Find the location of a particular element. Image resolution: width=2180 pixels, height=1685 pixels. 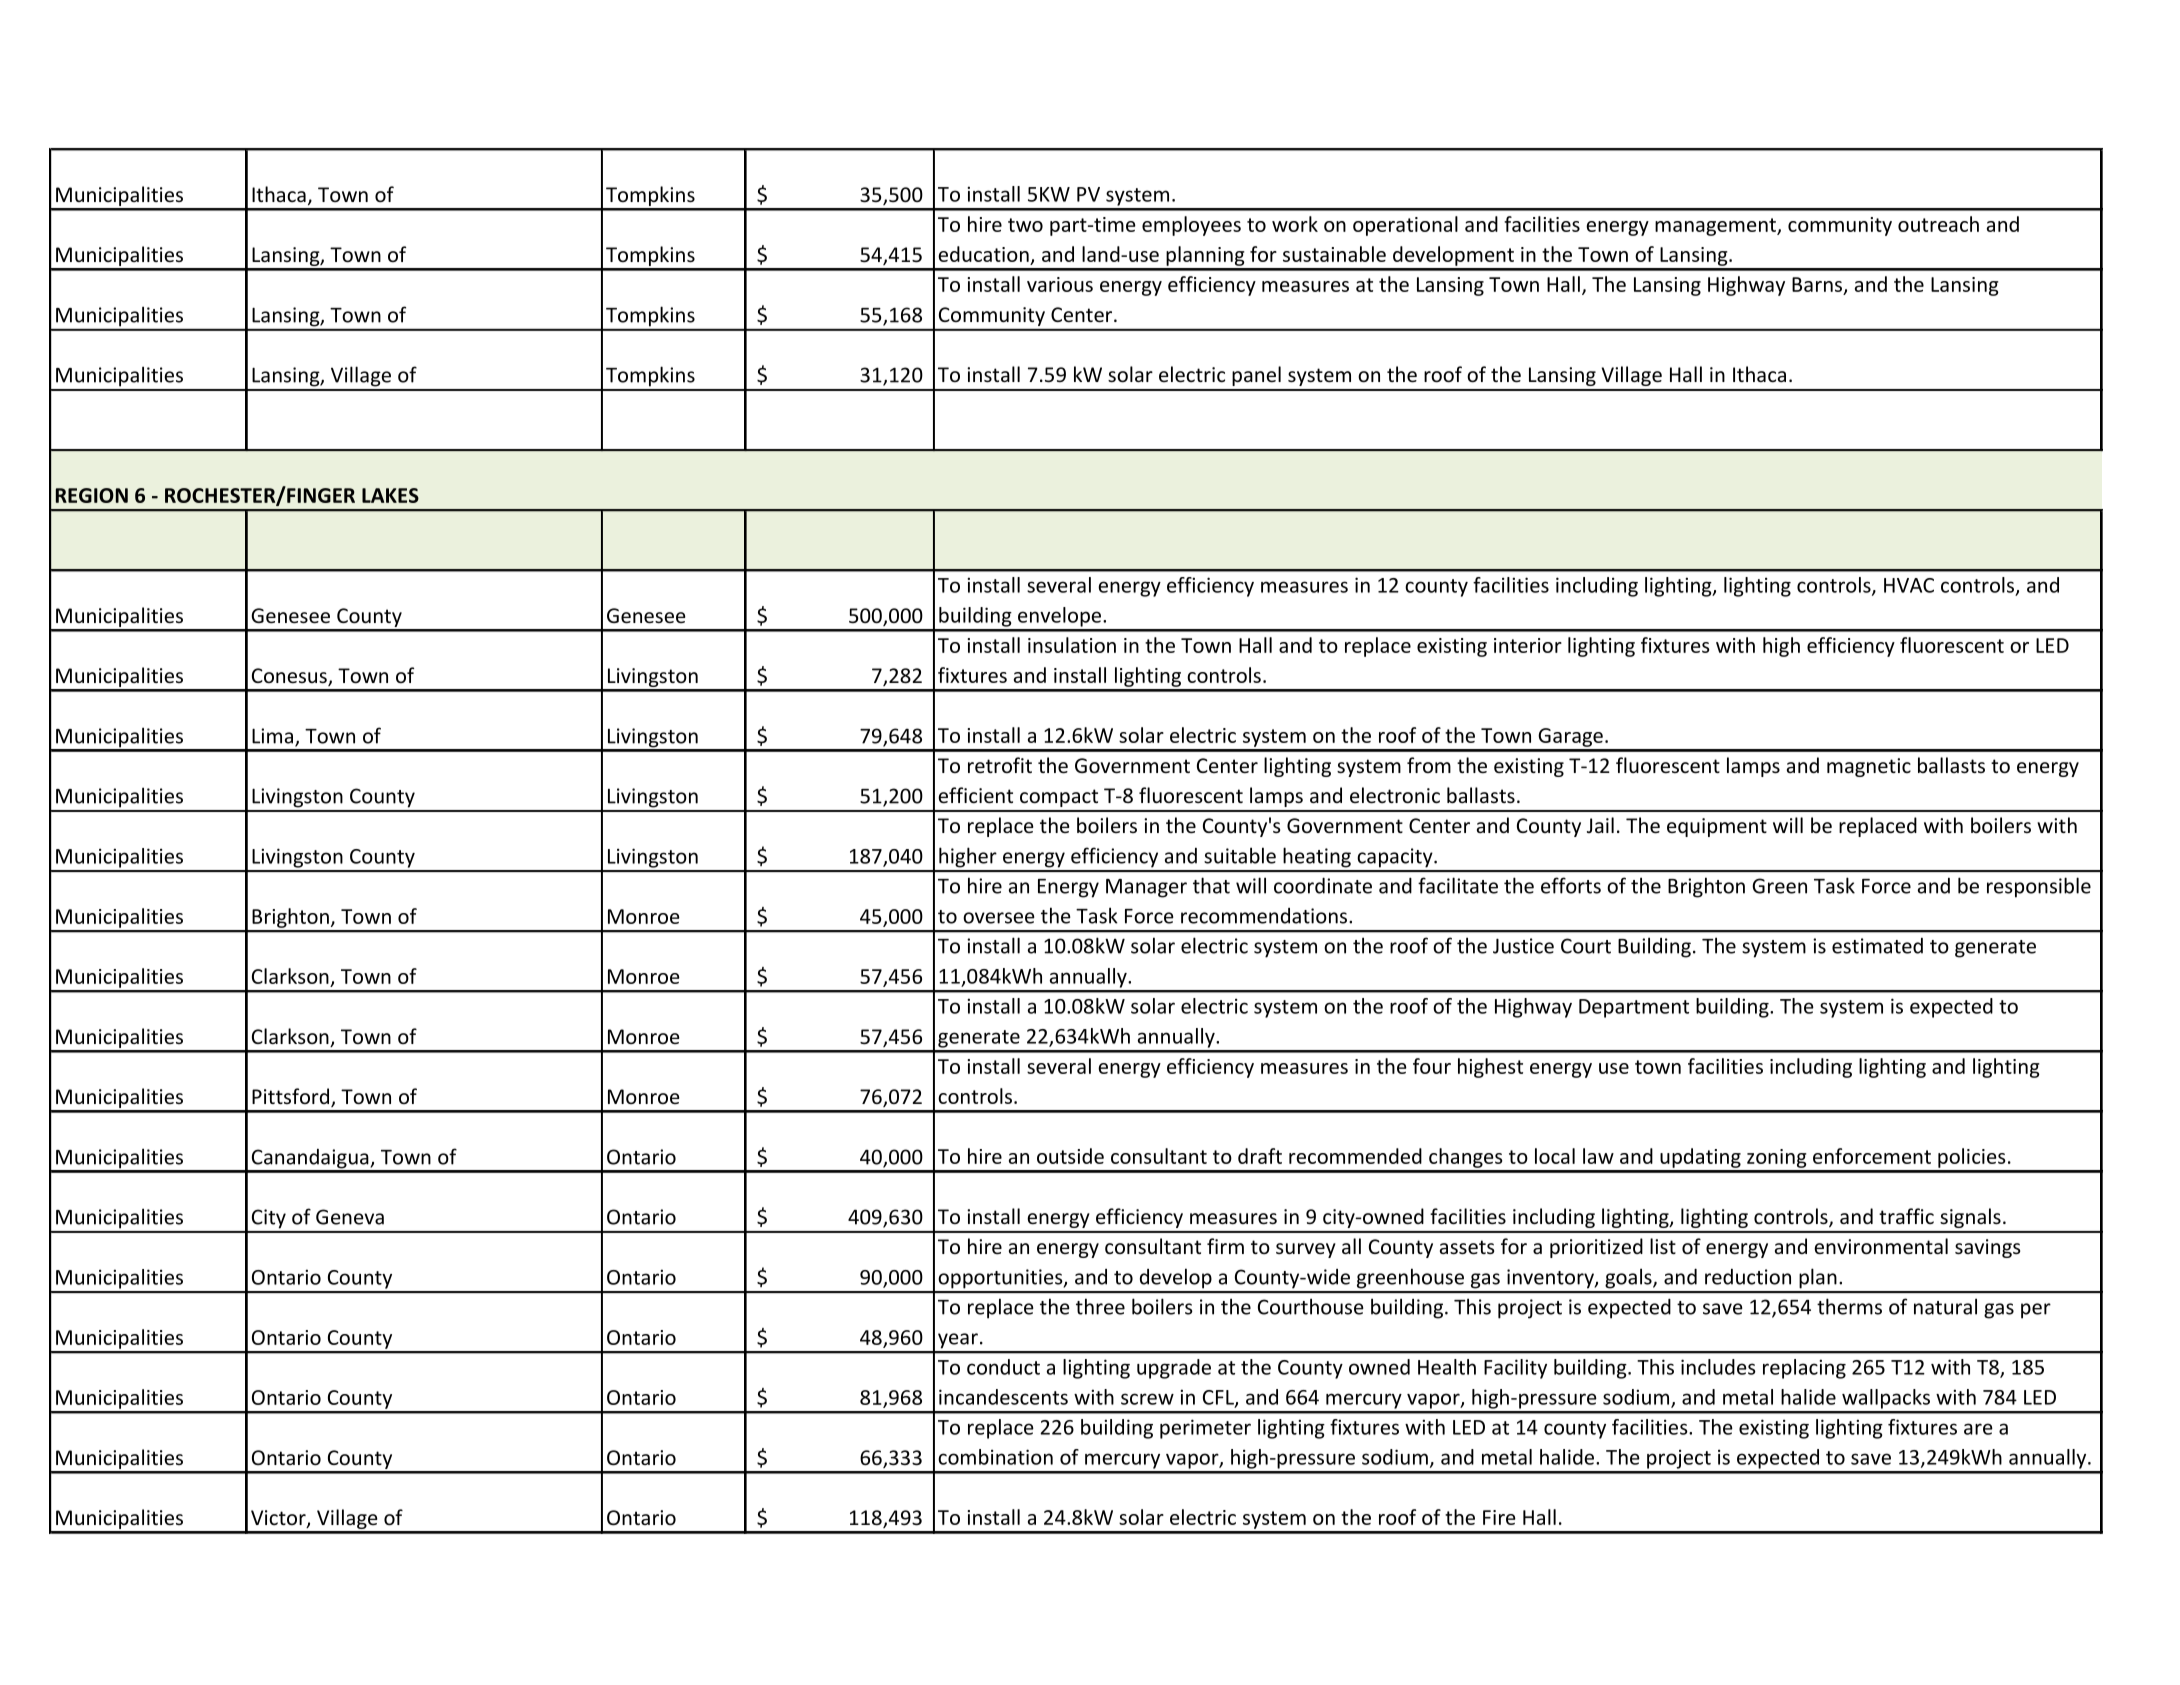

combination is located at coordinates (995, 1457).
